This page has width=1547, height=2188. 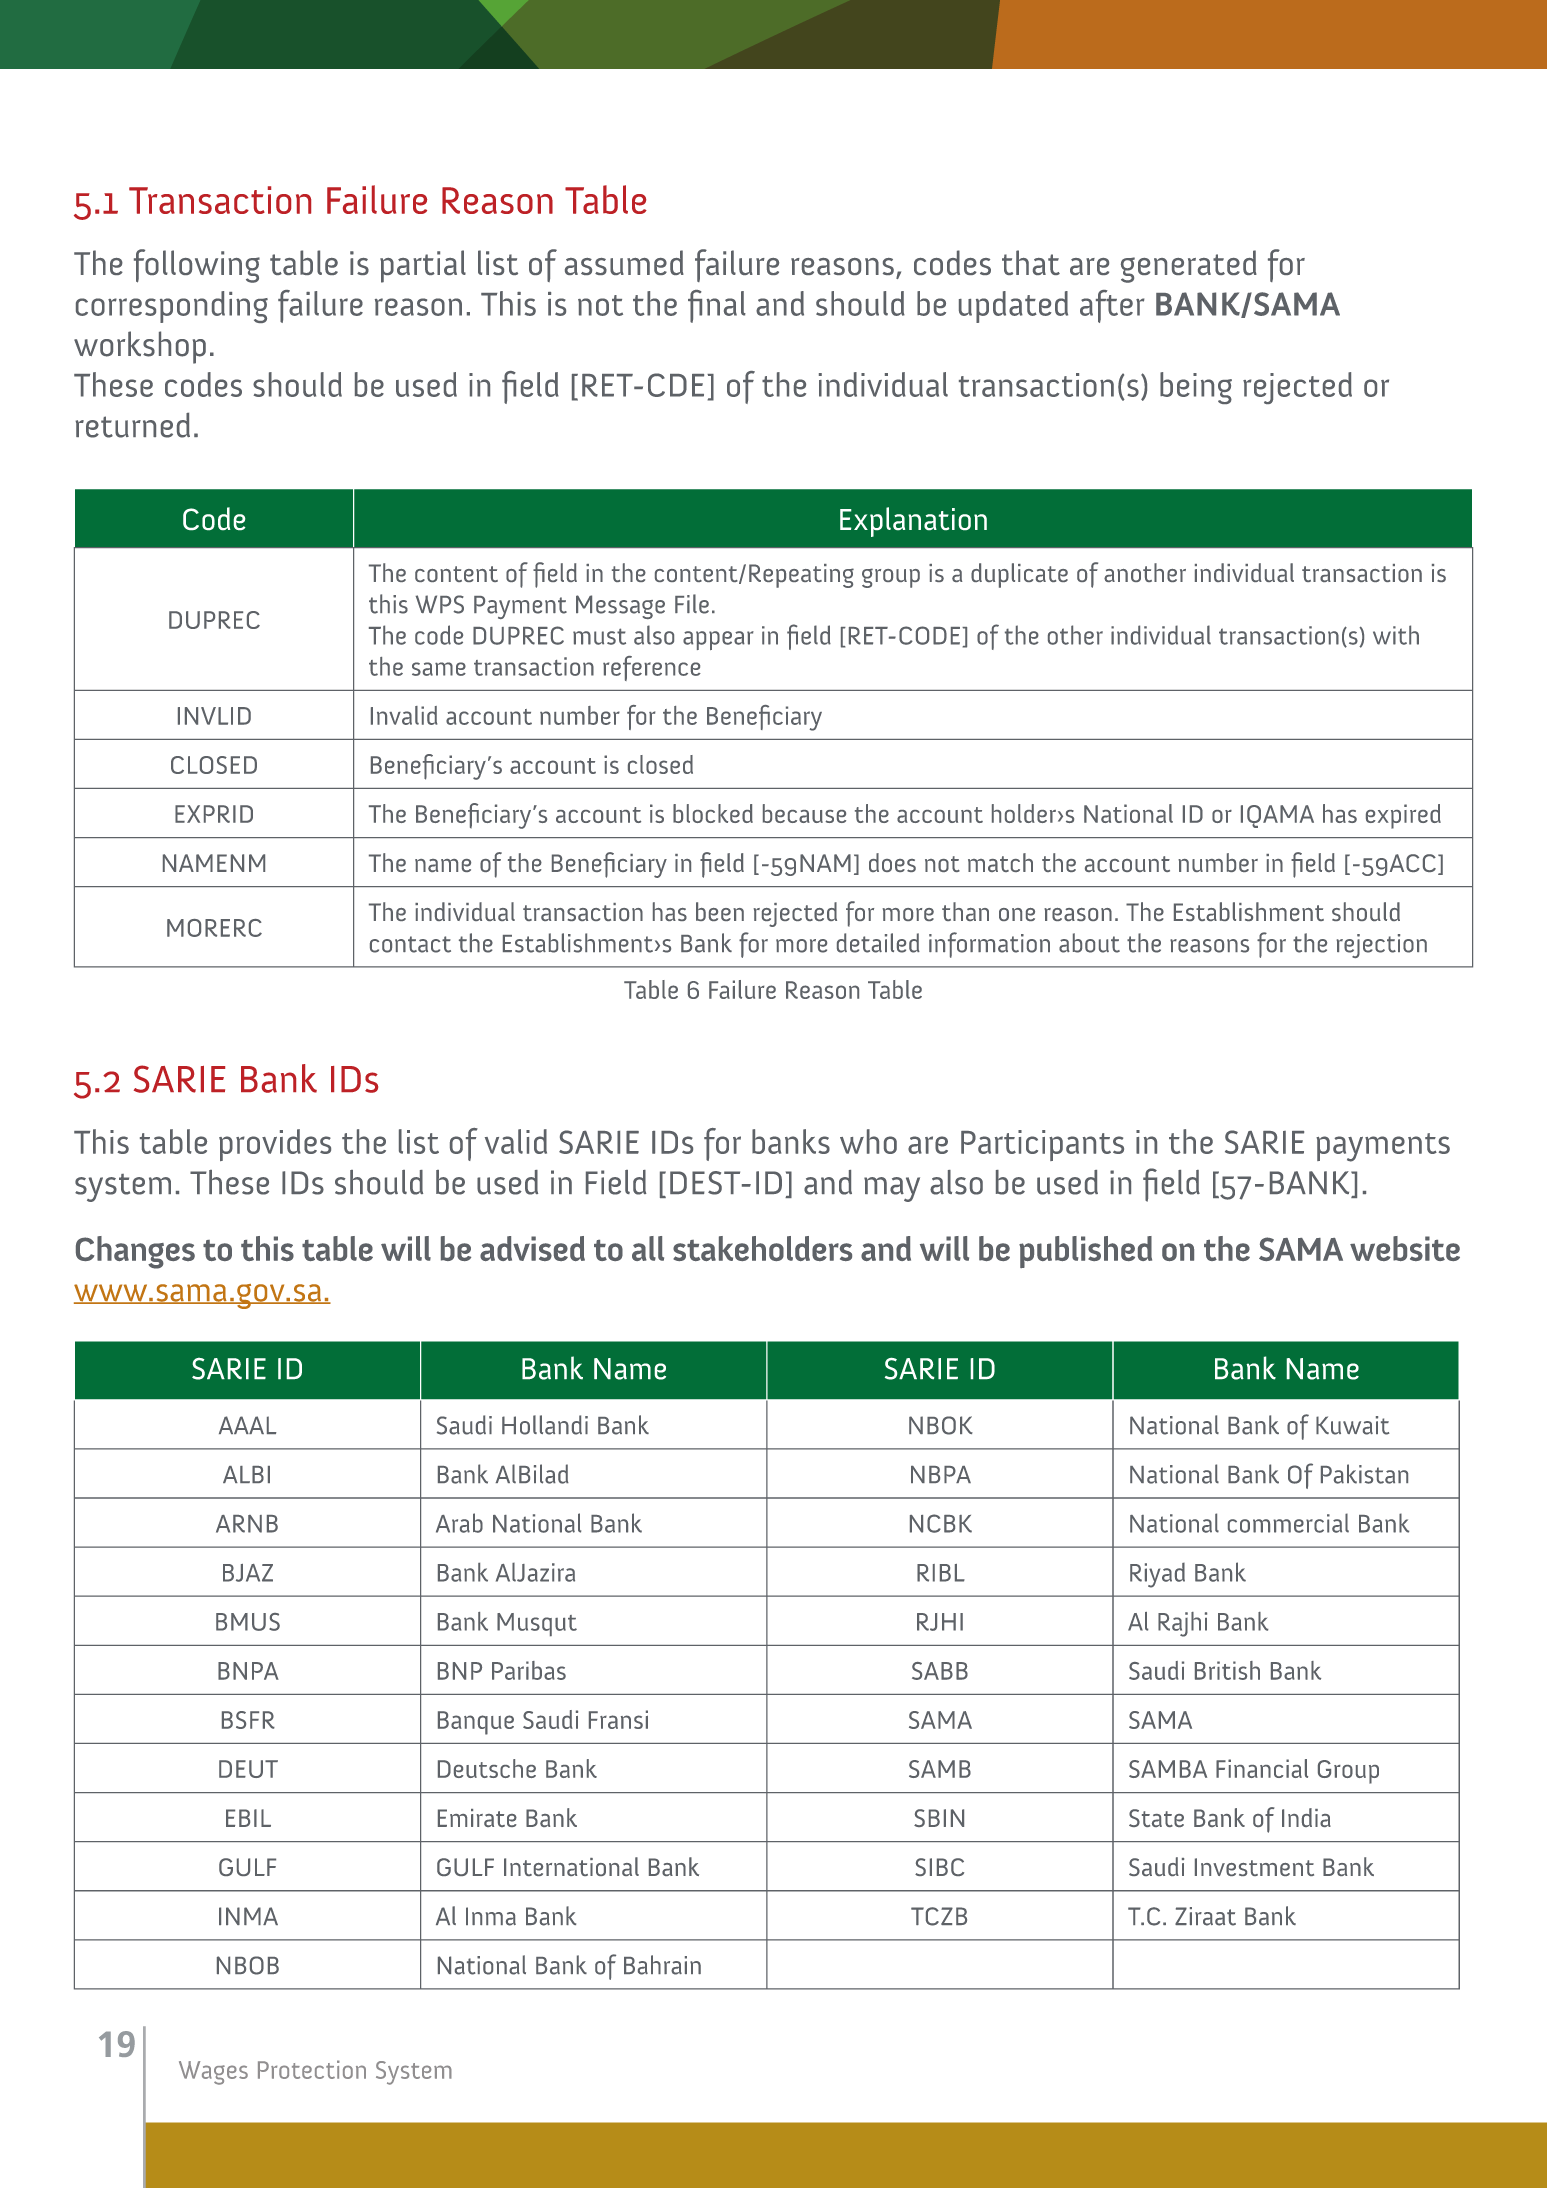 I want to click on Protection, so click(x=312, y=2069).
